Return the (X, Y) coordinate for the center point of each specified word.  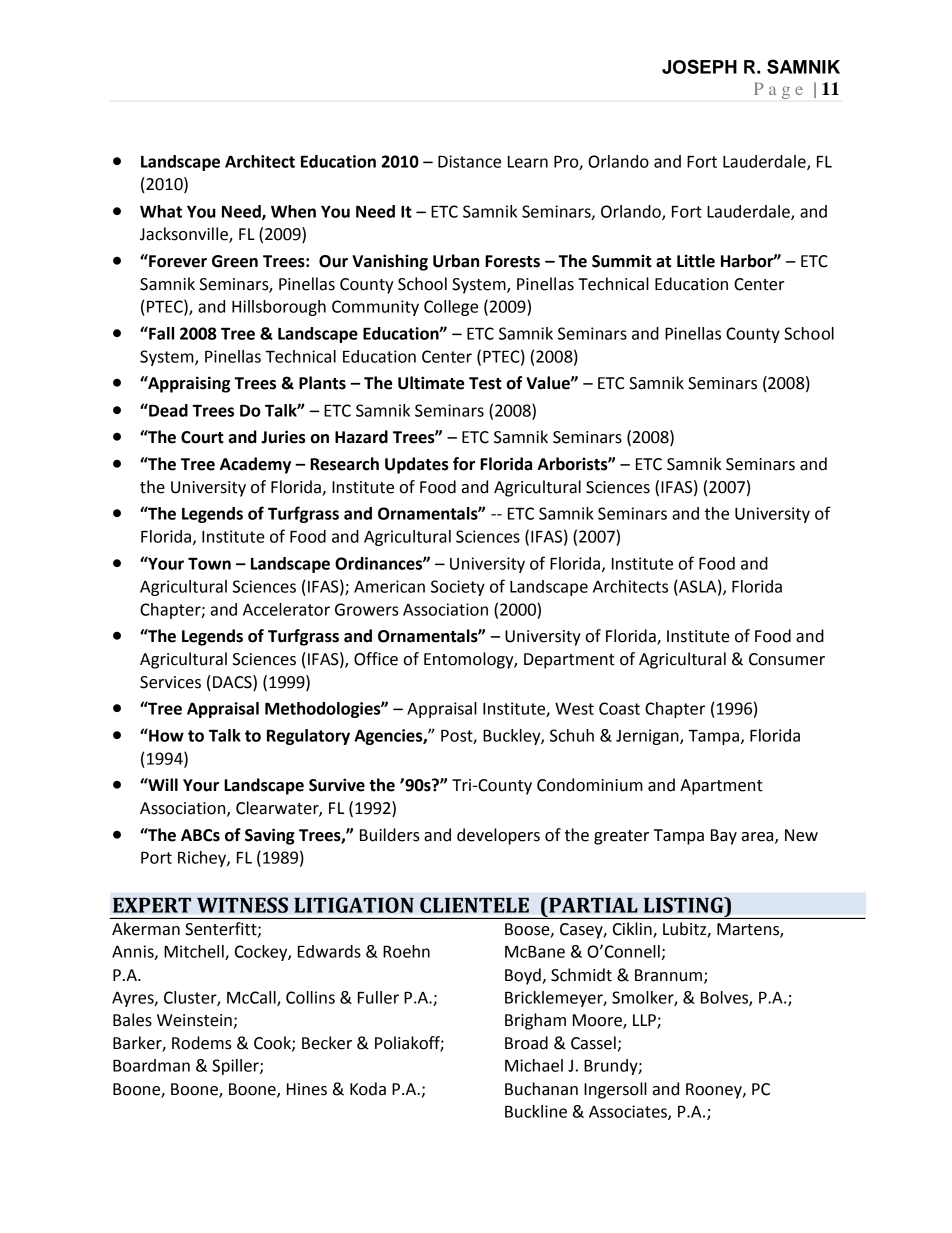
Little (696, 261)
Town (209, 564)
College (451, 308)
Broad (526, 1043)
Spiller (236, 1067)
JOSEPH (699, 66)
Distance (469, 161)
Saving (270, 836)
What (161, 211)
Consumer (787, 659)
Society (458, 588)
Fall (160, 333)
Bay (724, 837)
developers (498, 836)
